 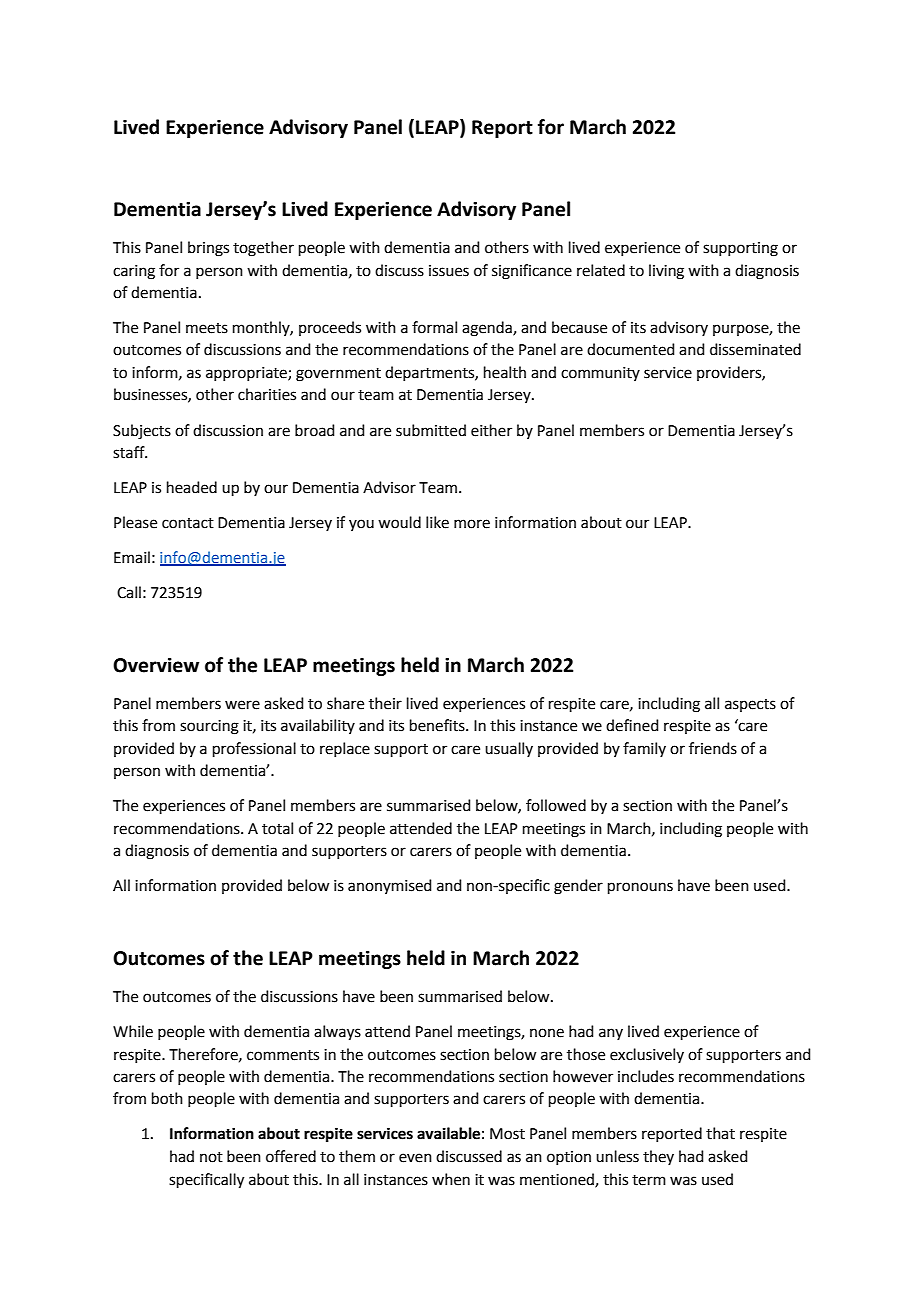 What do you see at coordinates (208, 249) in the screenshot?
I see `brings` at bounding box center [208, 249].
